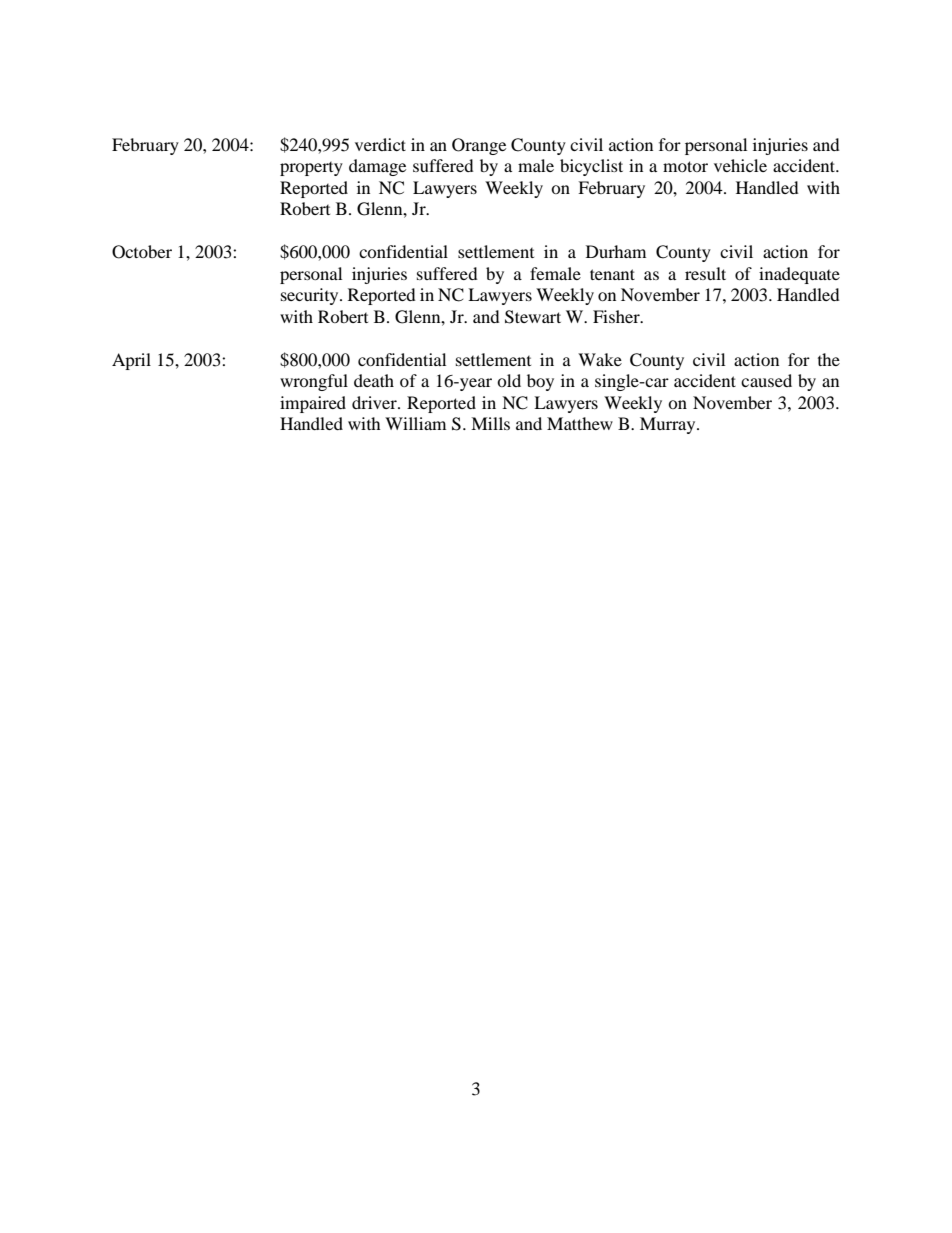  What do you see at coordinates (705, 273) in the screenshot?
I see `result` at bounding box center [705, 273].
